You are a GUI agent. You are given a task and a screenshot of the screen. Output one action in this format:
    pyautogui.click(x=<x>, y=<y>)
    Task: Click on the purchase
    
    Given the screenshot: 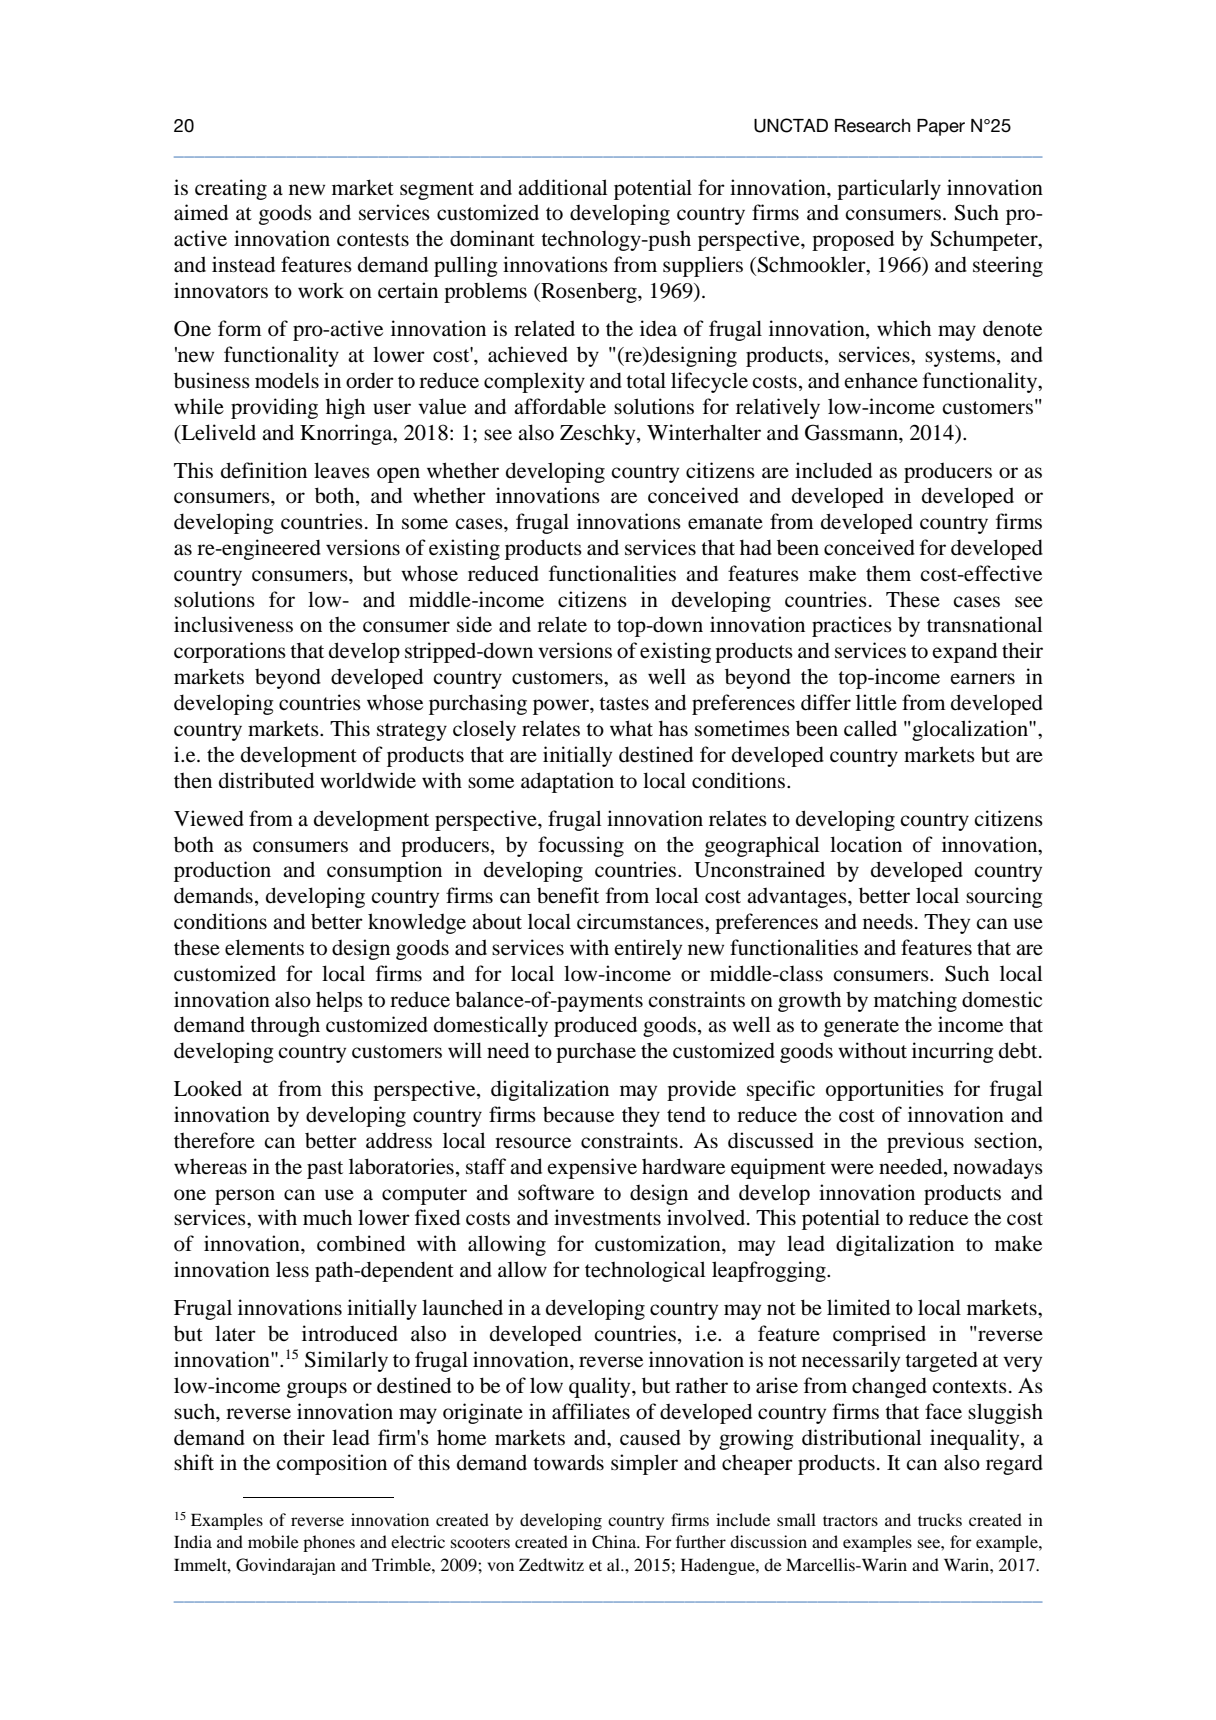 What is the action you would take?
    pyautogui.click(x=596, y=1052)
